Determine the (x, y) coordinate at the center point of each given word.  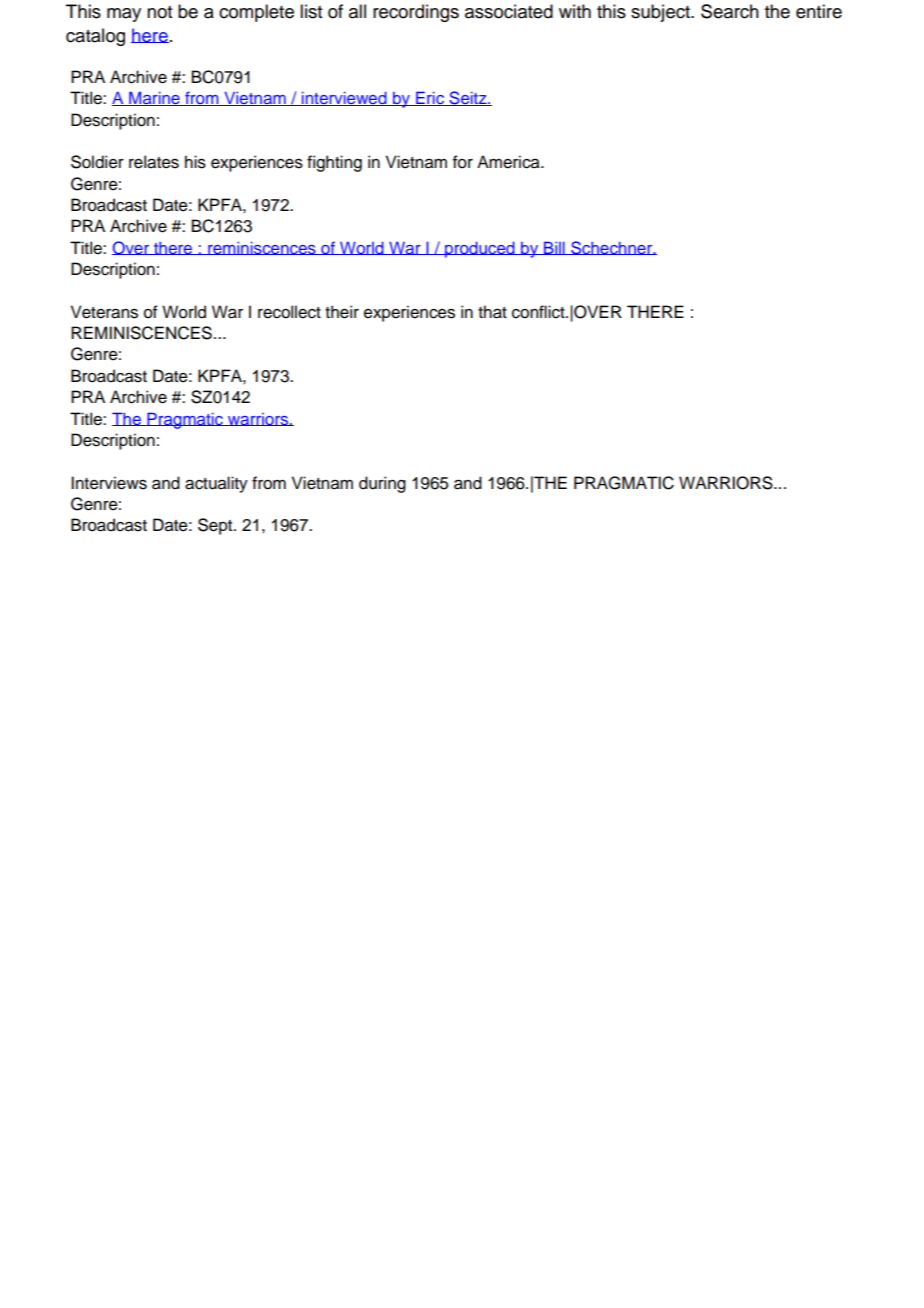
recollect (289, 312)
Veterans (104, 312)
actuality (216, 484)
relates (154, 162)
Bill (554, 248)
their (342, 312)
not (159, 12)
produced (480, 249)
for (463, 162)
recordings (416, 13)
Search (730, 11)
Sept (216, 526)
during (382, 484)
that (492, 312)
